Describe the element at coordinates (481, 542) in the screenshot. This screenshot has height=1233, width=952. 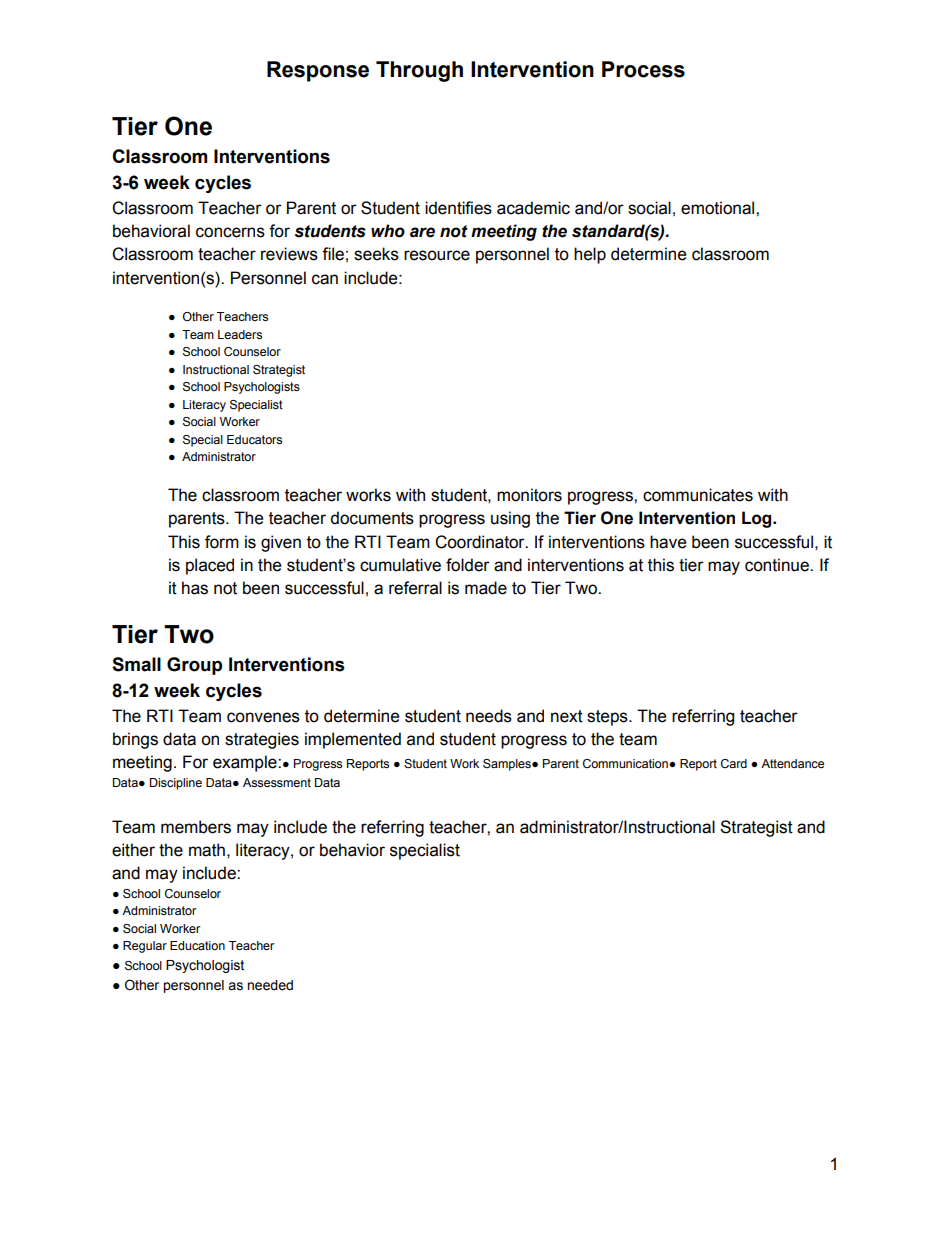
I see `Coordinator` at that location.
